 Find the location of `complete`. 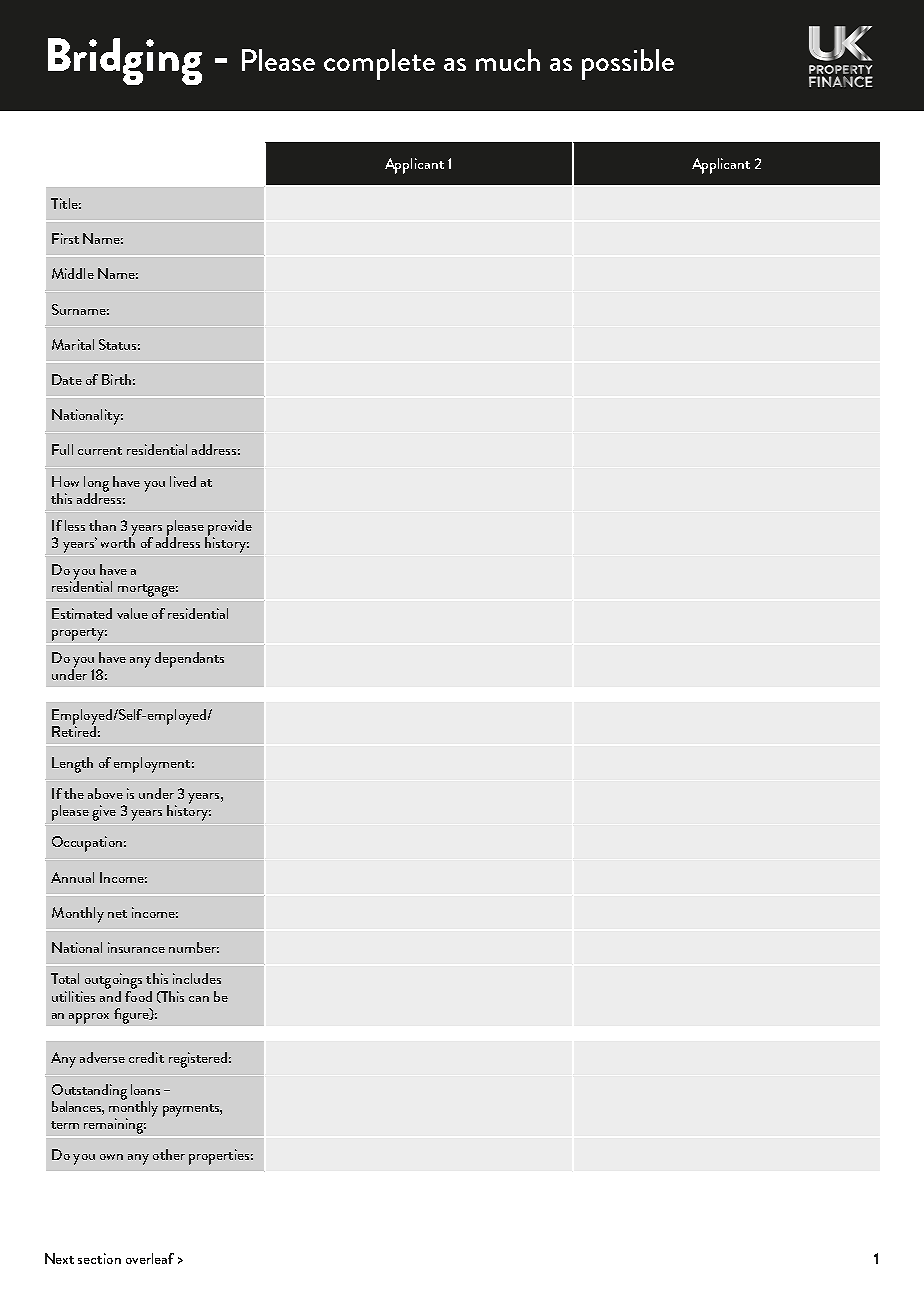

complete is located at coordinates (379, 64).
